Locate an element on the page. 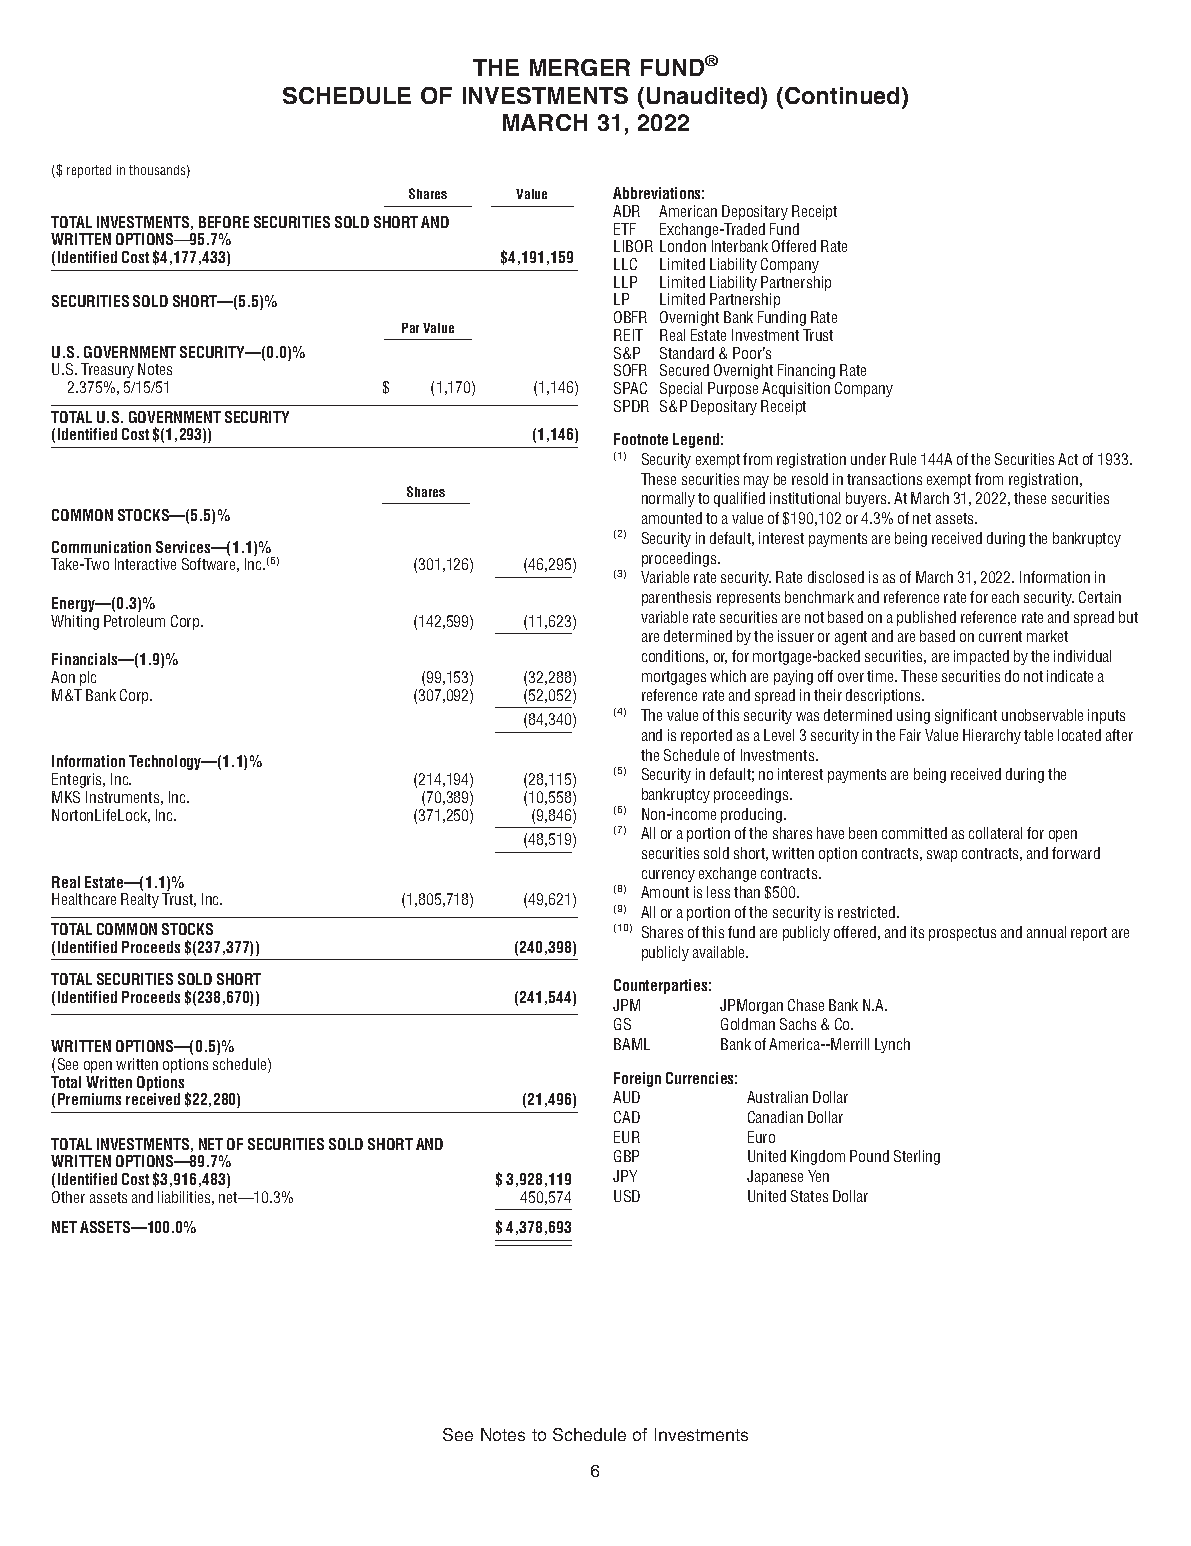 The height and width of the page is (1546, 1191). Financing is located at coordinates (806, 371).
